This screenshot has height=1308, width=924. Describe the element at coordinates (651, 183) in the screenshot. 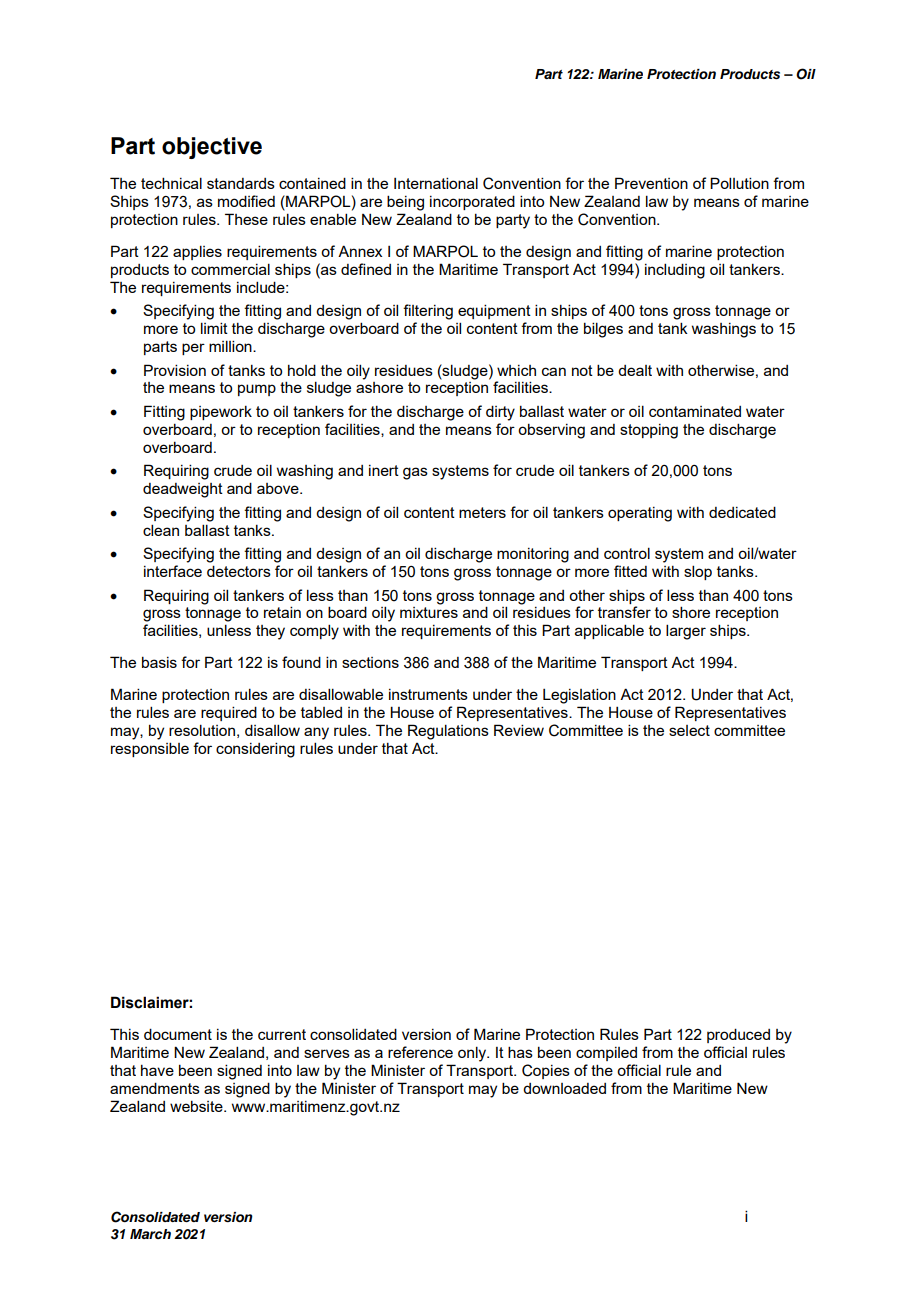

I see `Prevention` at that location.
